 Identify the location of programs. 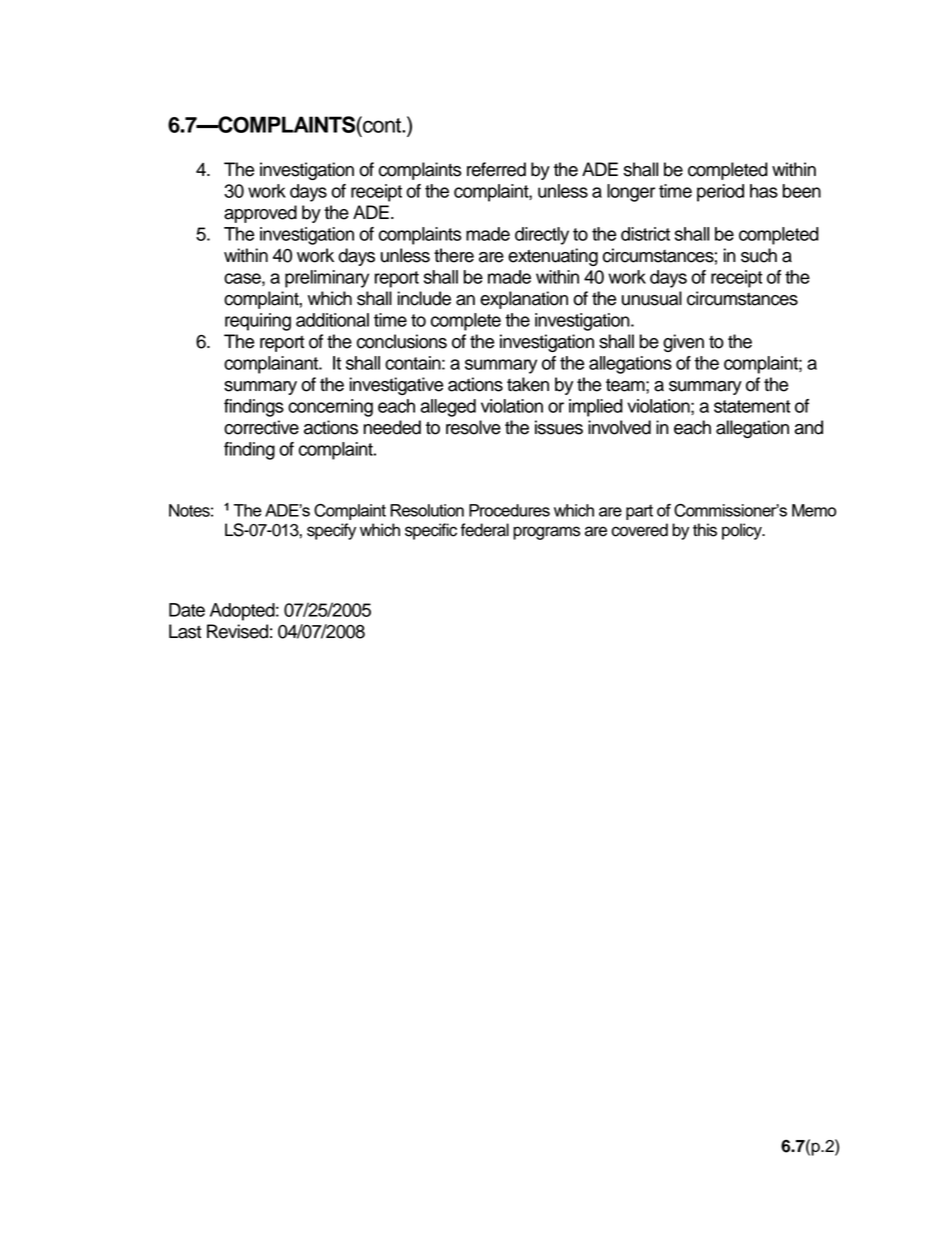
(546, 533).
